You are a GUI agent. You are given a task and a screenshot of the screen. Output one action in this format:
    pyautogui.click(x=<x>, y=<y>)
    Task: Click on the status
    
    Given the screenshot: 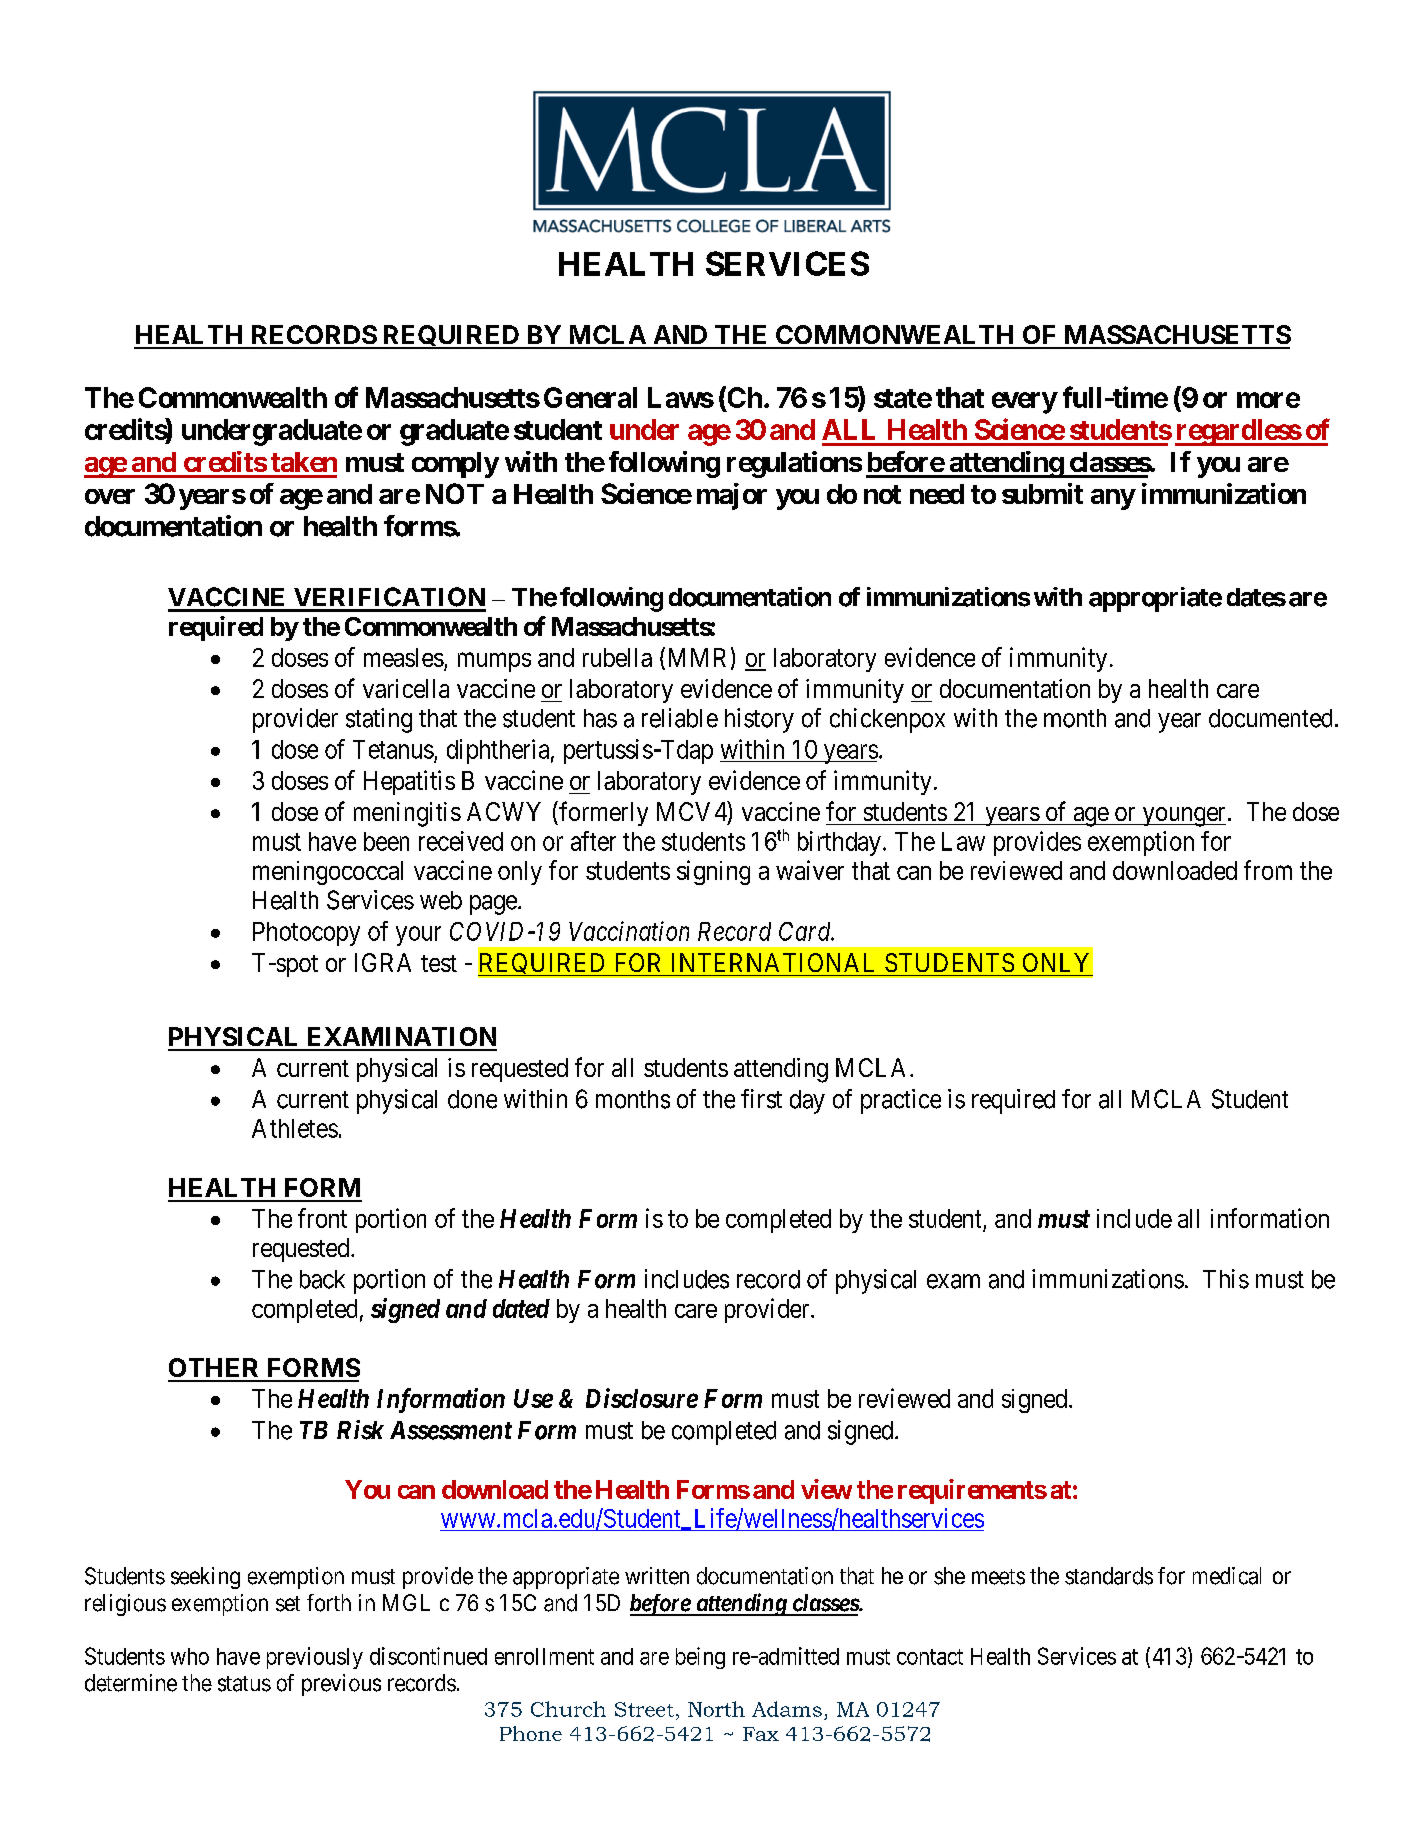 What is the action you would take?
    pyautogui.click(x=244, y=1684)
